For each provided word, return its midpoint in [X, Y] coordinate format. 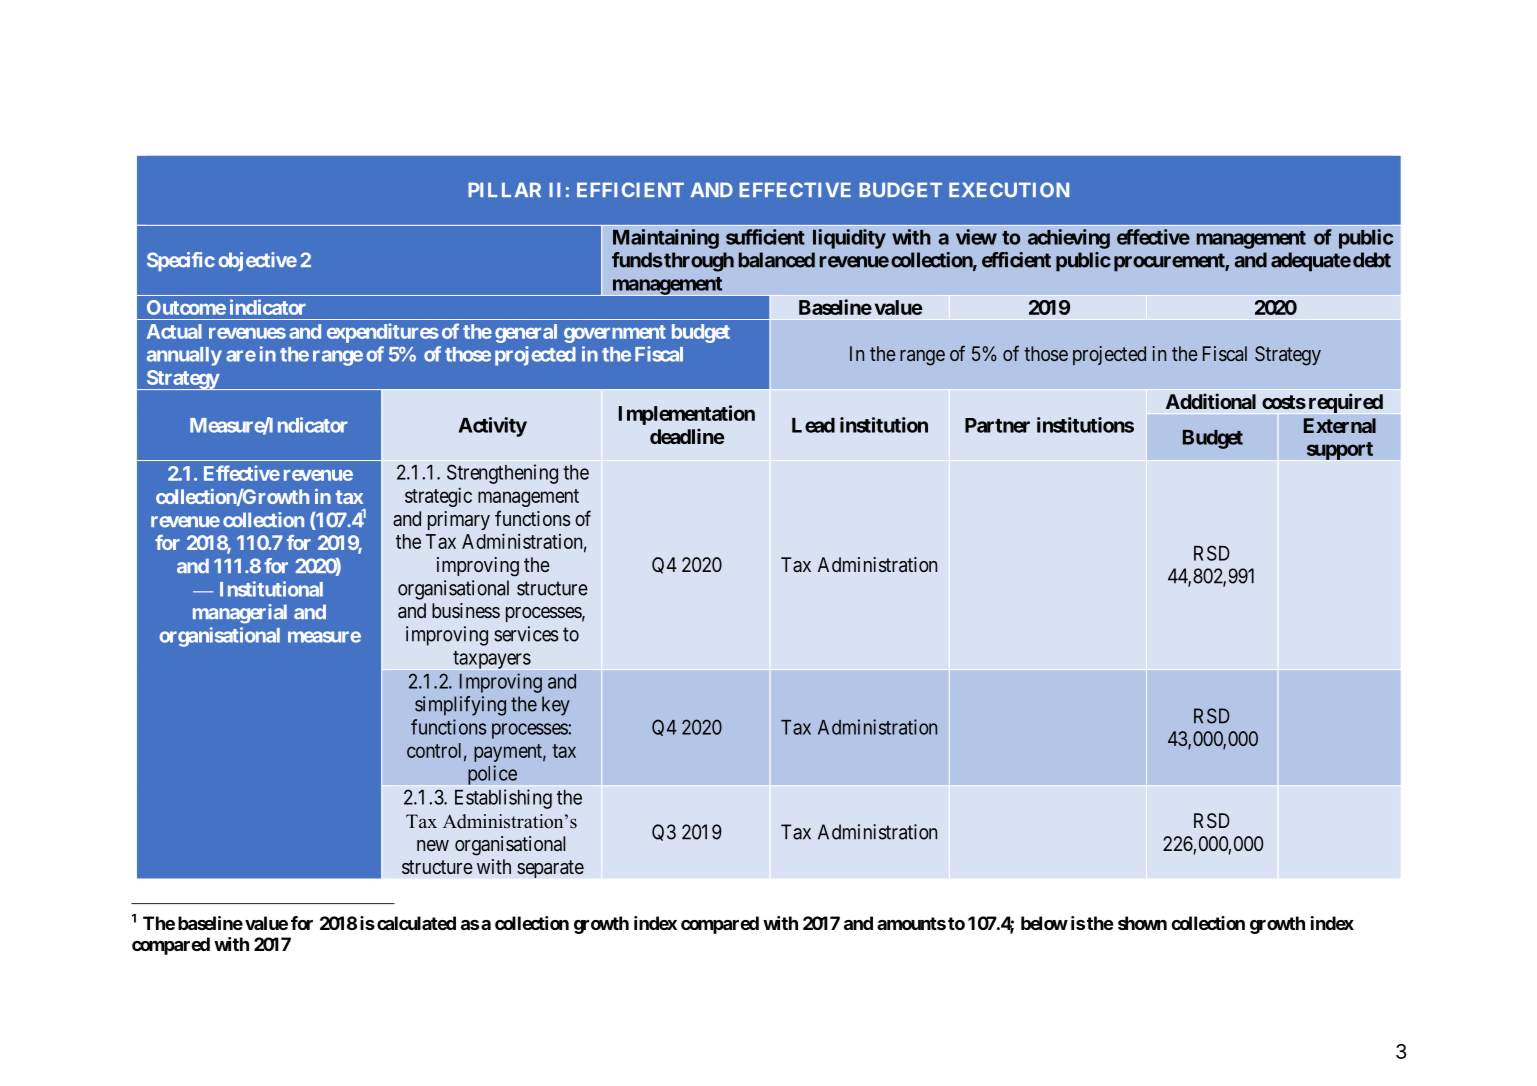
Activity [492, 427]
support [1340, 451]
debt [1372, 260]
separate [550, 869]
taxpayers [492, 660]
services [526, 634]
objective [257, 261]
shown [1142, 923]
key [556, 706]
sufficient [765, 237]
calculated [416, 923]
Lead [813, 425]
